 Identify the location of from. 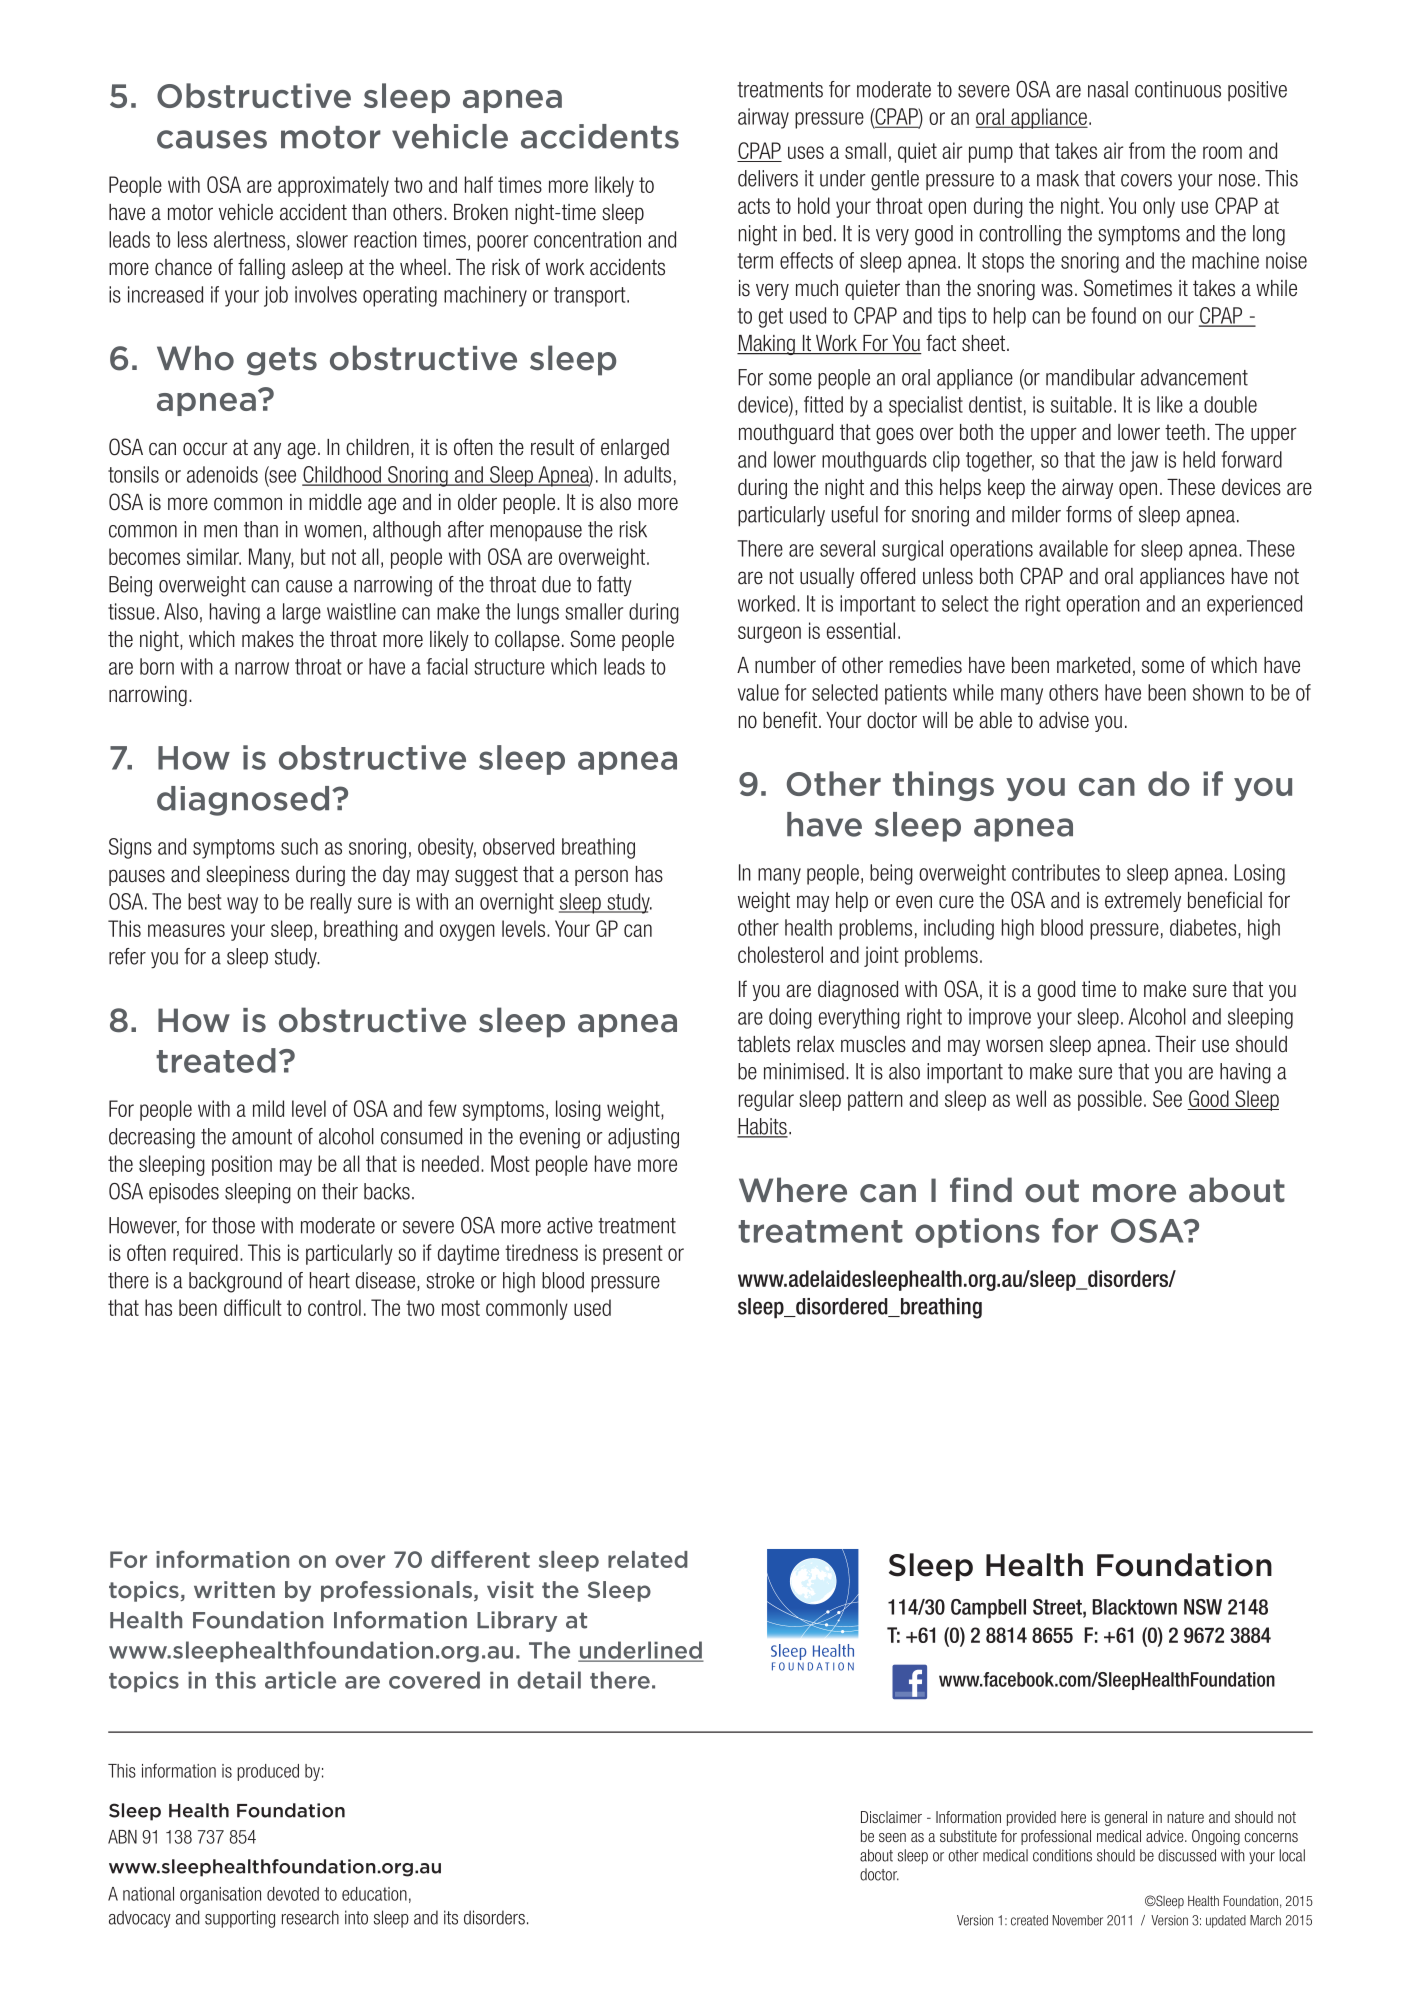
(1147, 150).
